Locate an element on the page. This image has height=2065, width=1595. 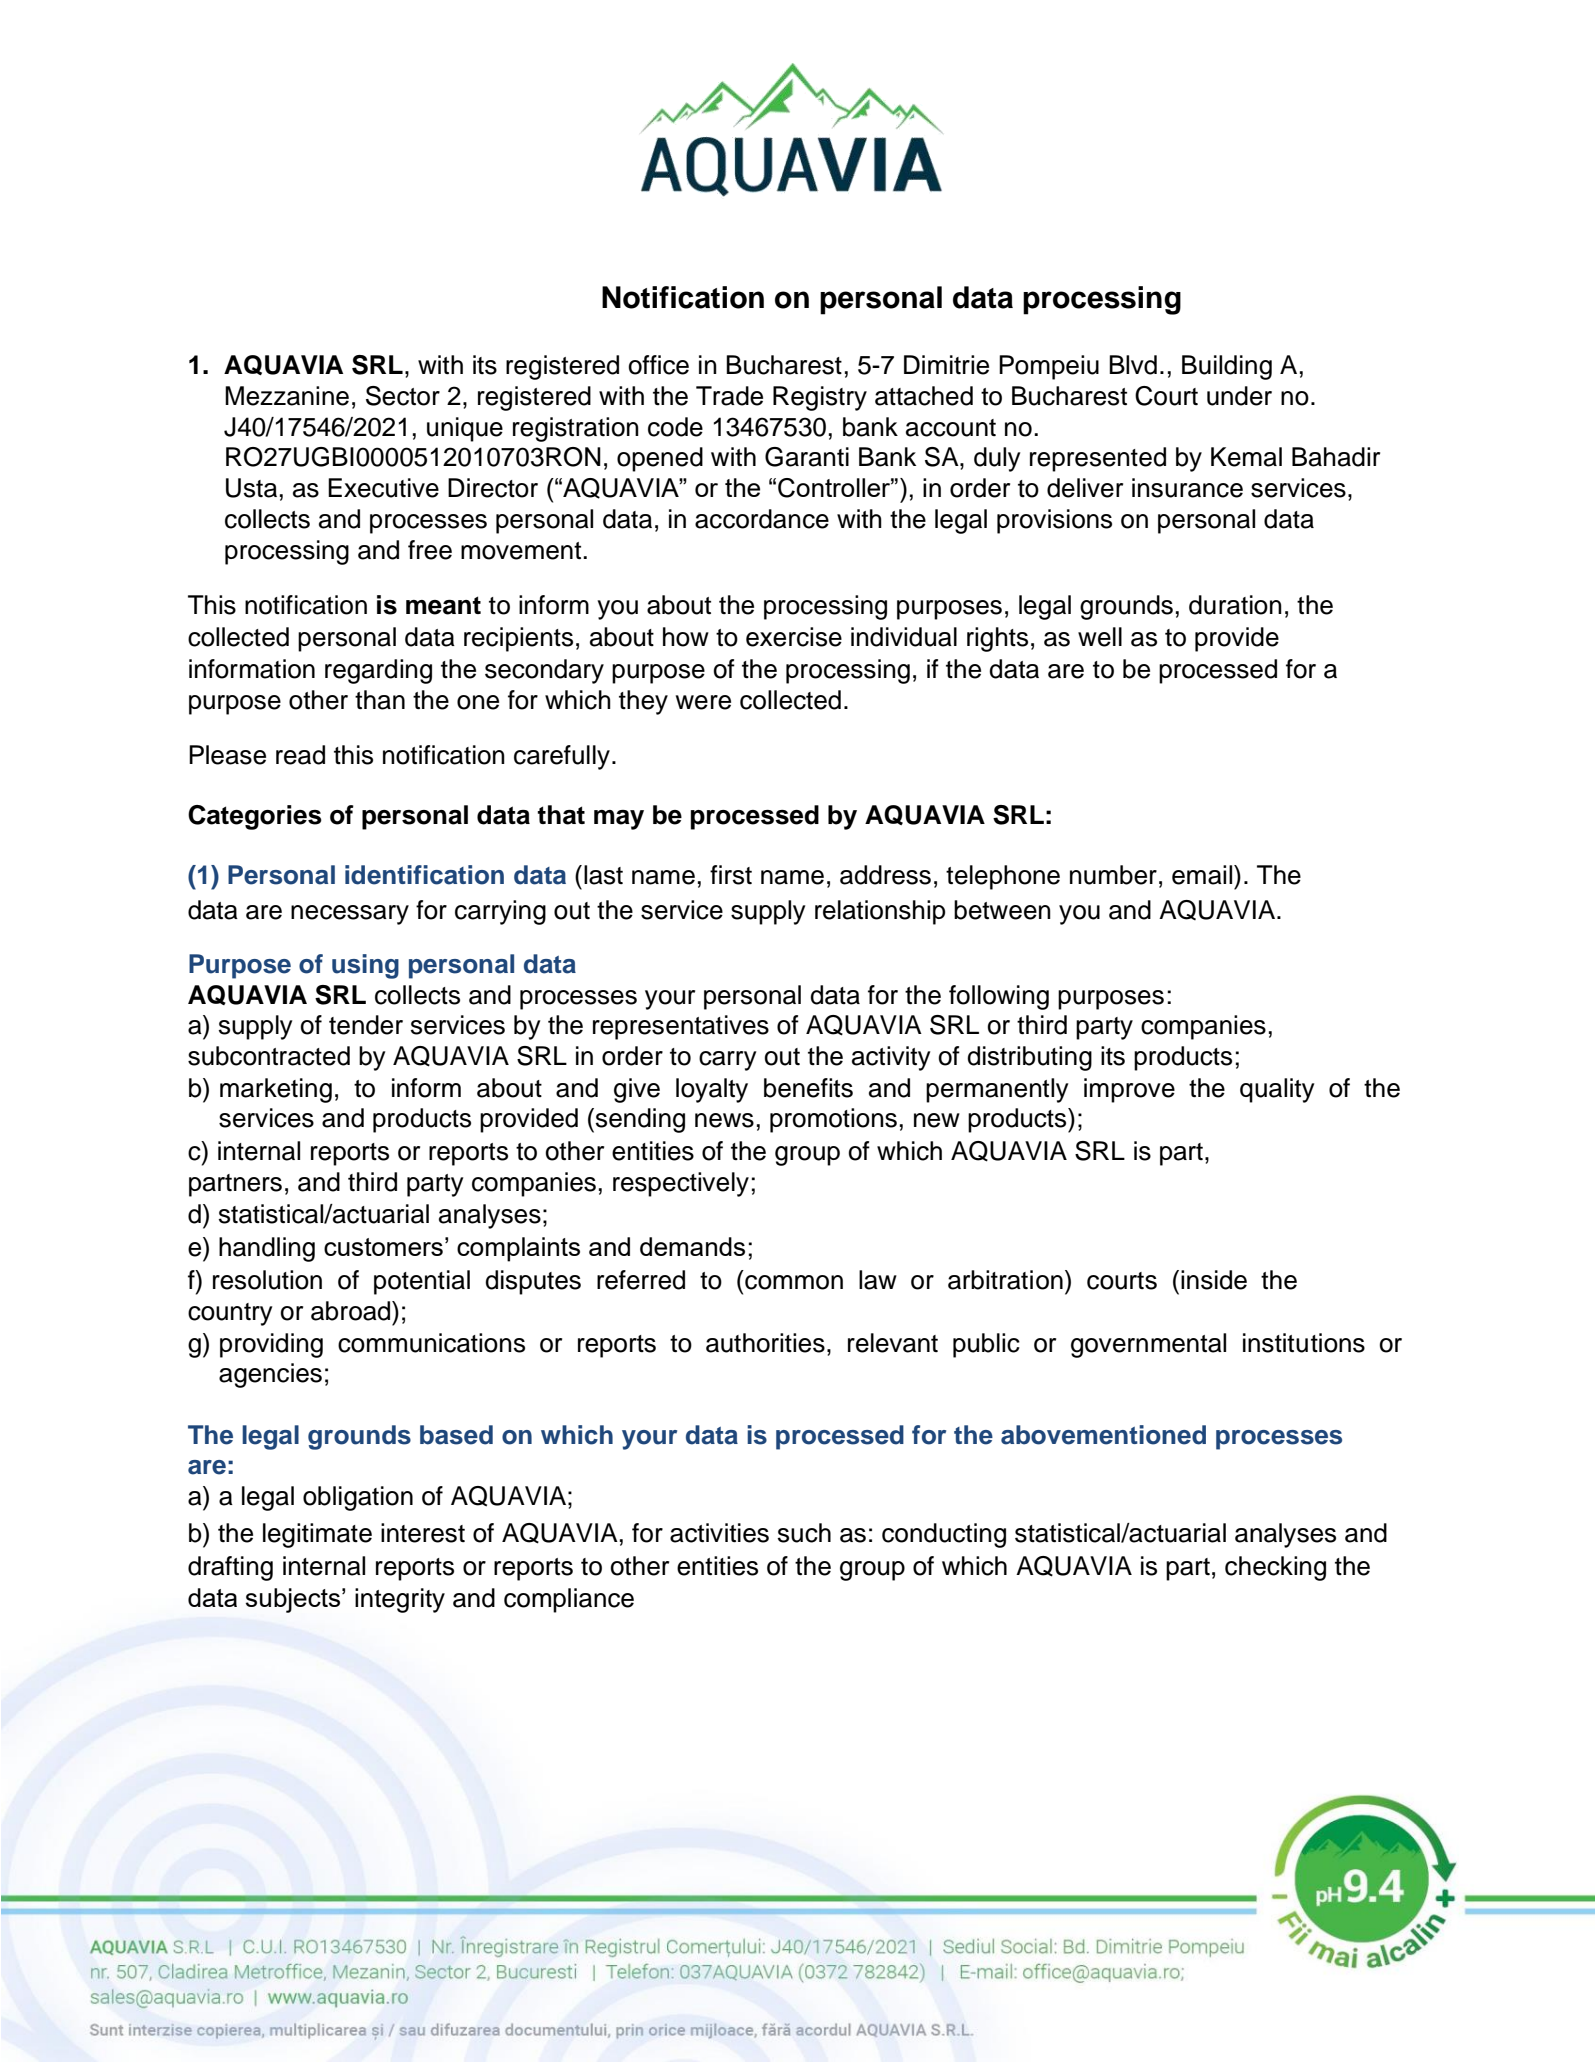
well is located at coordinates (1100, 637).
